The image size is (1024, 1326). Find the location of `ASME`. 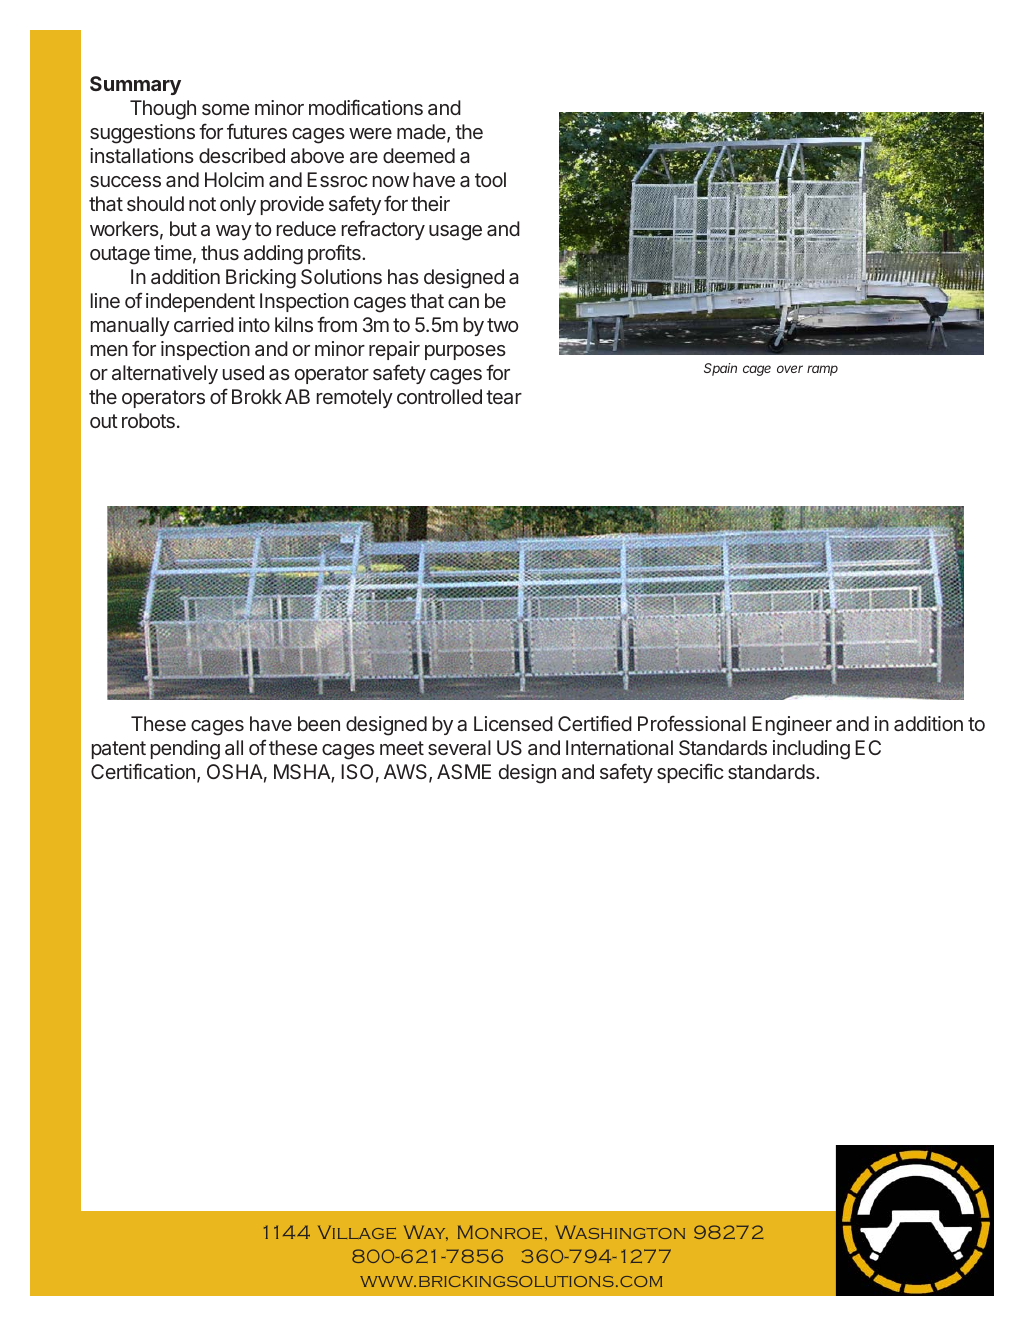

ASME is located at coordinates (464, 771).
